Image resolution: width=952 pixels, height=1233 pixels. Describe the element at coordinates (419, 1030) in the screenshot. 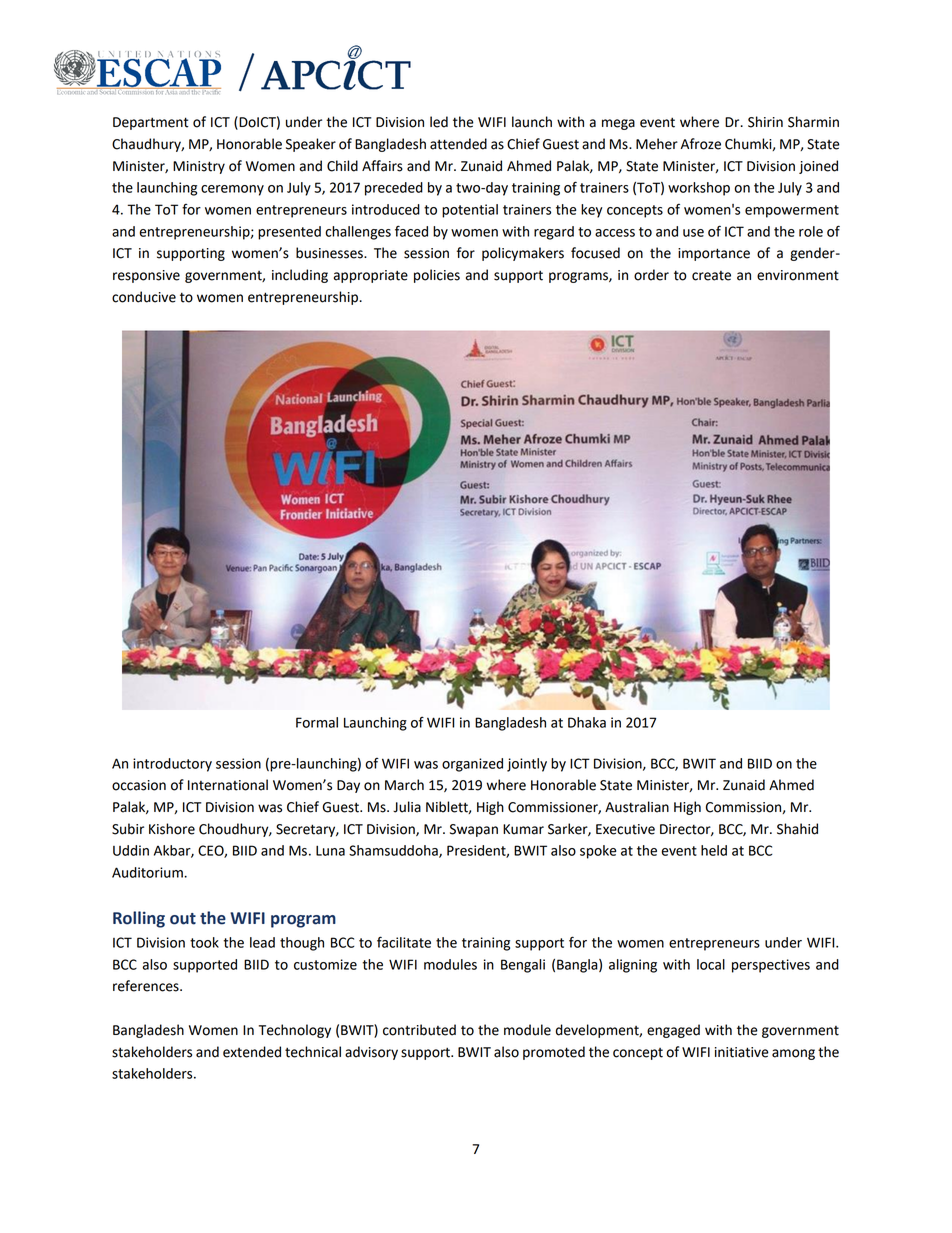

I see `contributed` at that location.
